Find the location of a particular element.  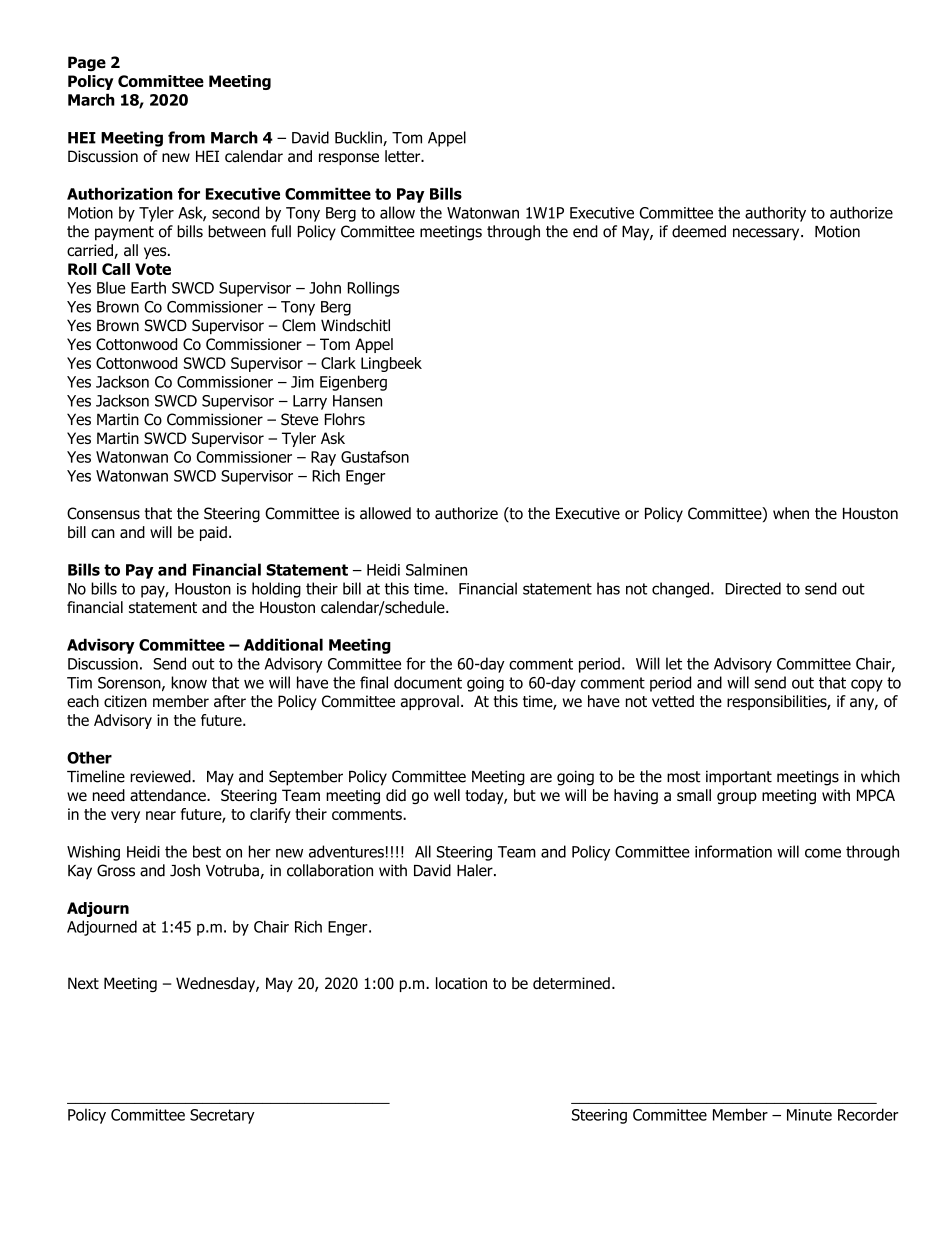

Hansen is located at coordinates (357, 401).
